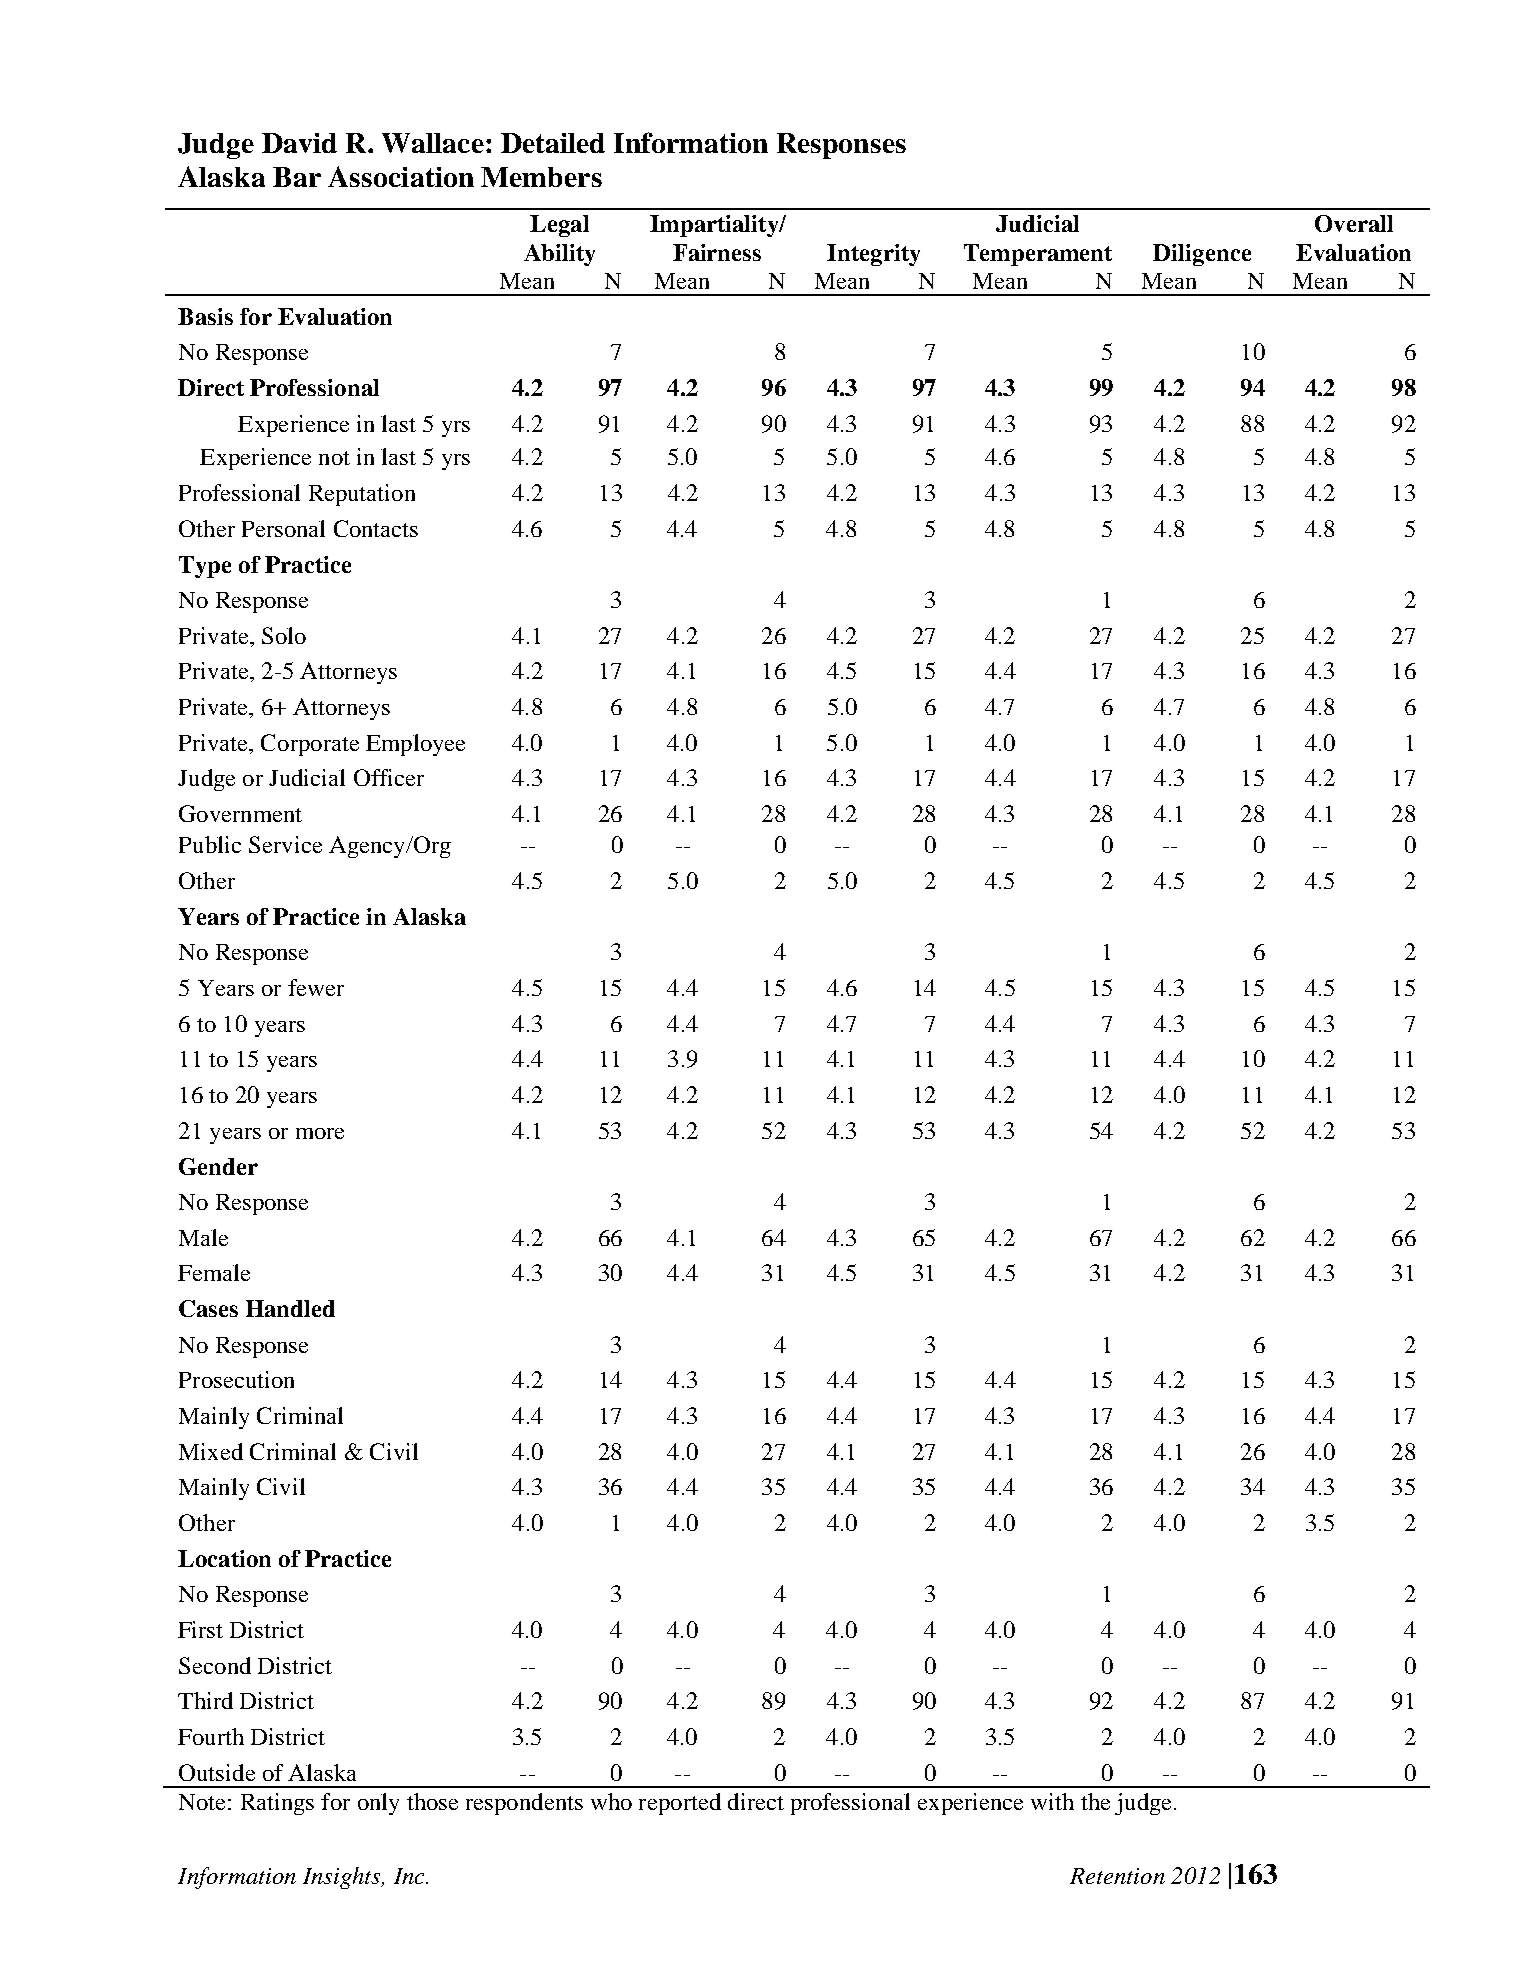 Image resolution: width=1516 pixels, height=1962 pixels. Describe the element at coordinates (316, 987) in the screenshot. I see `fewer` at that location.
